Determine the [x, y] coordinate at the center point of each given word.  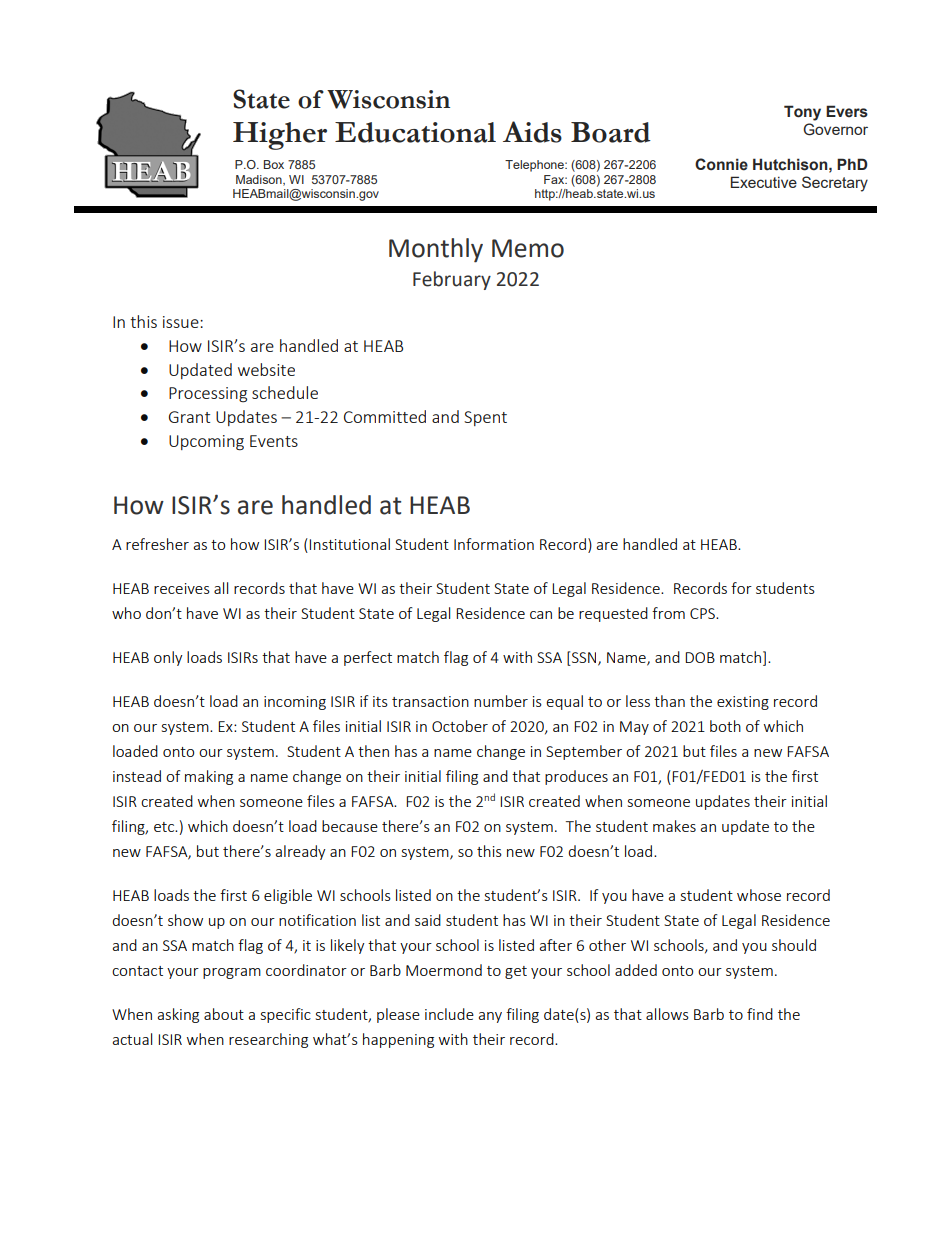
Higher [280, 136]
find [760, 1014]
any [490, 1017]
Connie [721, 164]
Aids [532, 132]
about [224, 1014]
